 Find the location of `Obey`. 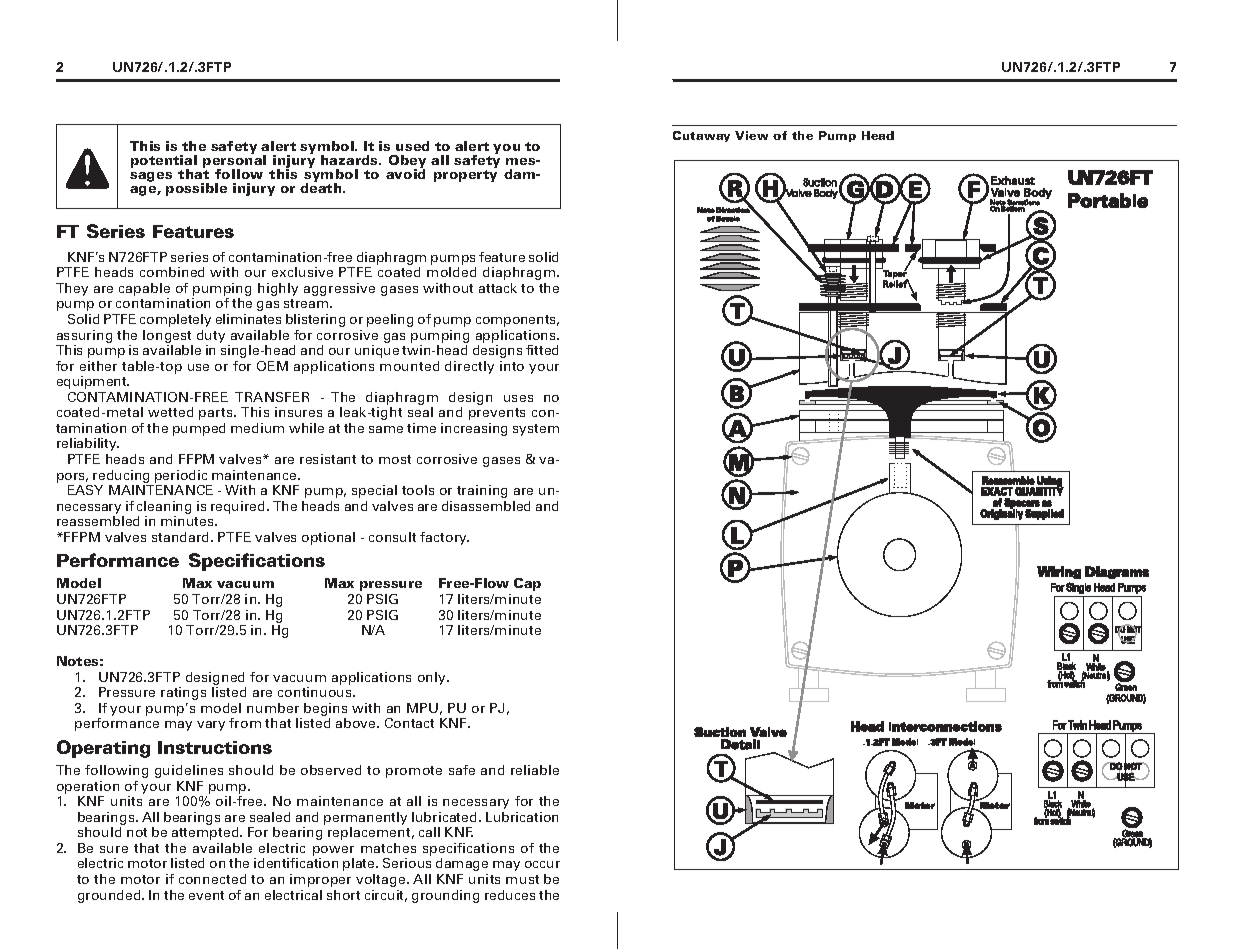

Obey is located at coordinates (407, 162).
